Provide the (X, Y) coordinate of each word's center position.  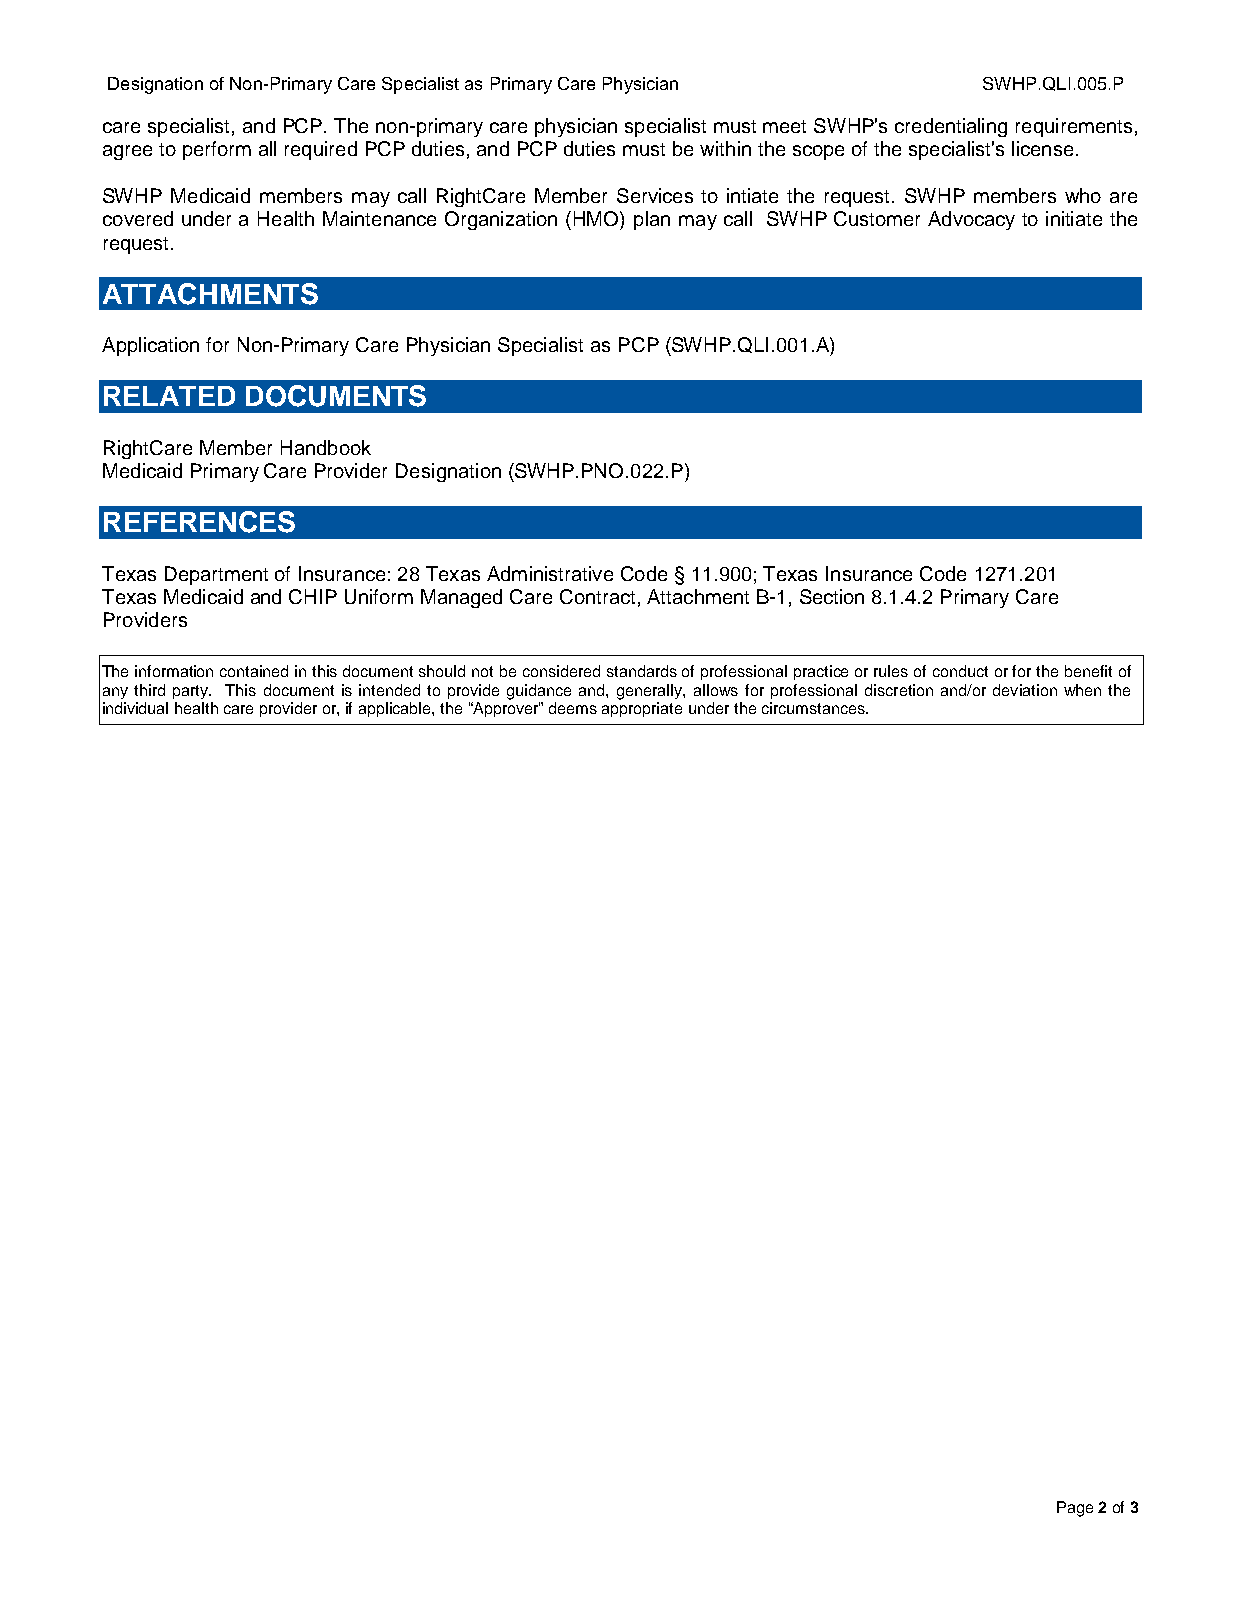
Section (832, 596)
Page (1075, 1509)
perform (217, 150)
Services (655, 195)
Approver (505, 709)
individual (135, 708)
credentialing (951, 127)
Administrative (550, 573)
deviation (1025, 690)
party (192, 692)
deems (573, 708)
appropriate (642, 709)
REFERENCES (199, 522)
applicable (396, 709)
